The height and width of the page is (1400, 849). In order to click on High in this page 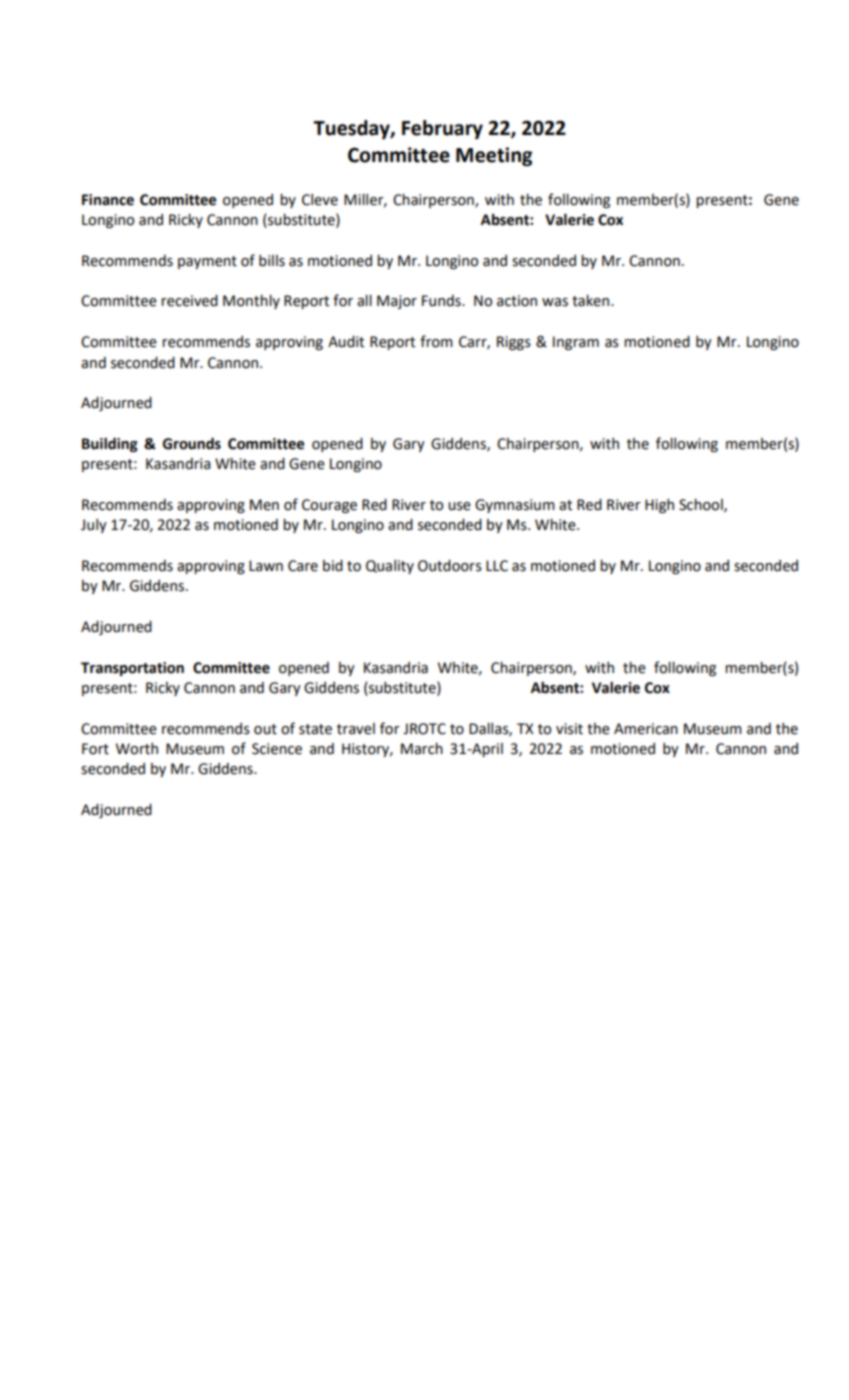, I will do `click(659, 506)`.
